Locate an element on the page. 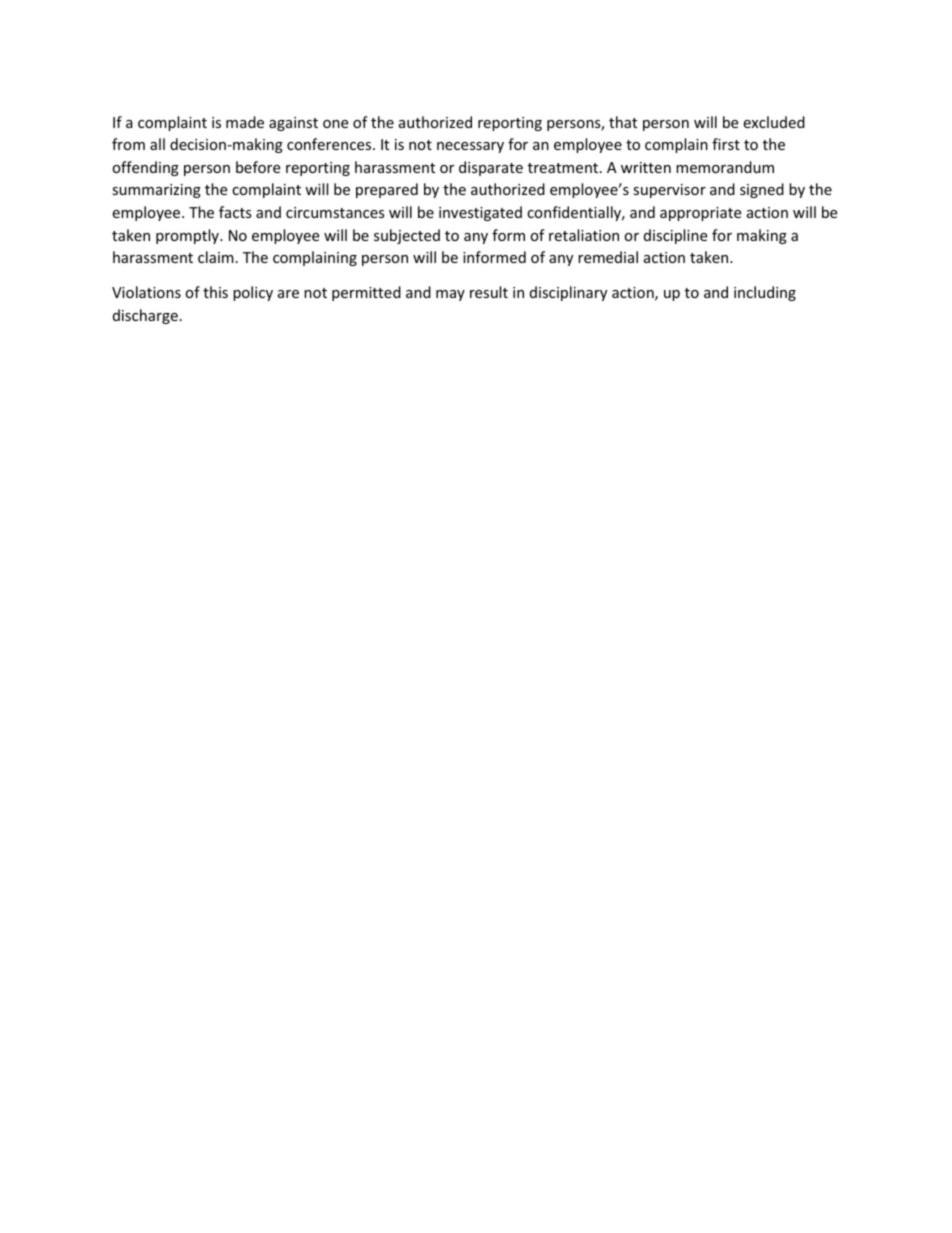 The height and width of the page is (1233, 952). one is located at coordinates (335, 124).
